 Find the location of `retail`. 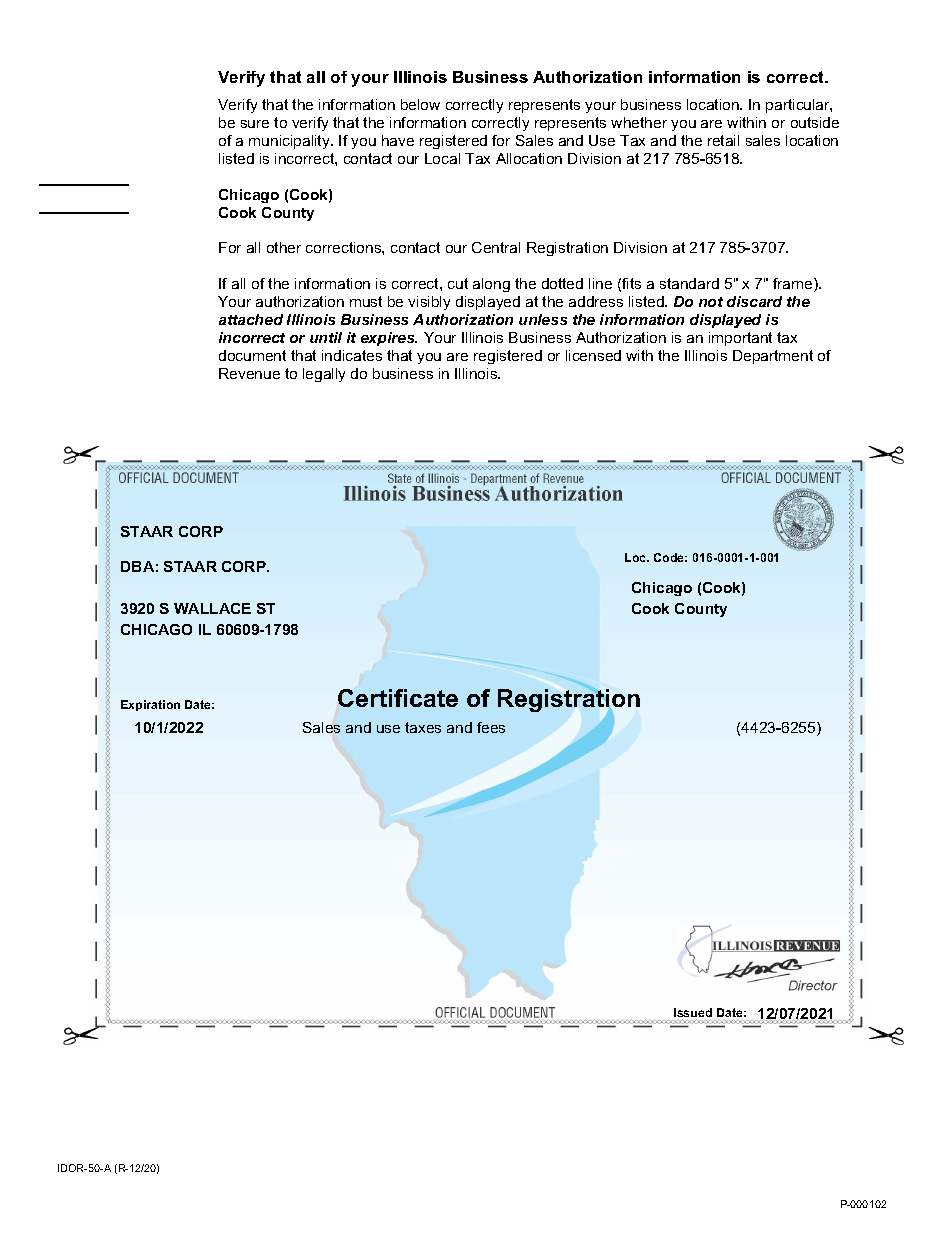

retail is located at coordinates (723, 140).
